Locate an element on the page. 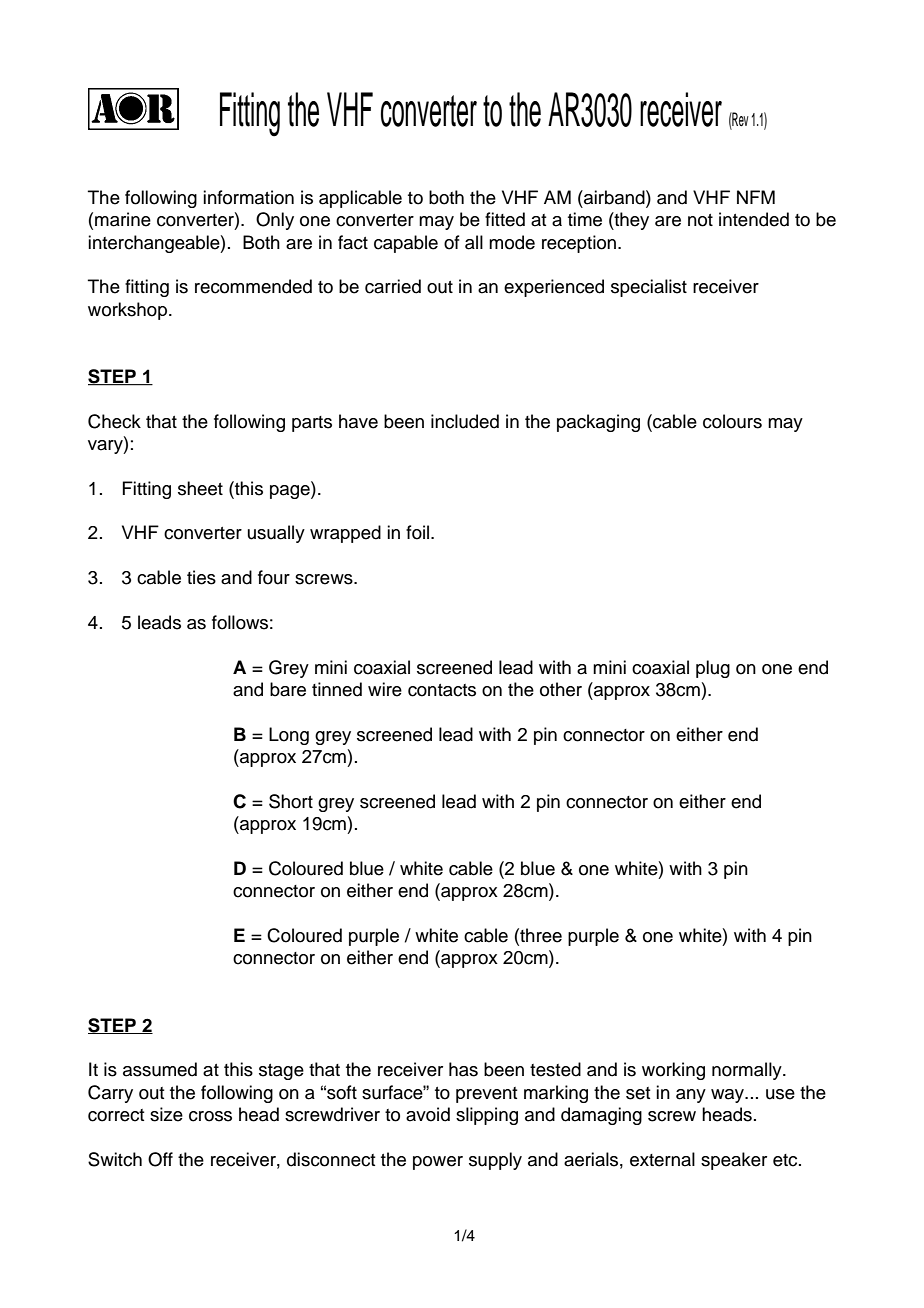 The width and height of the page is (924, 1308). speaker is located at coordinates (734, 1161).
